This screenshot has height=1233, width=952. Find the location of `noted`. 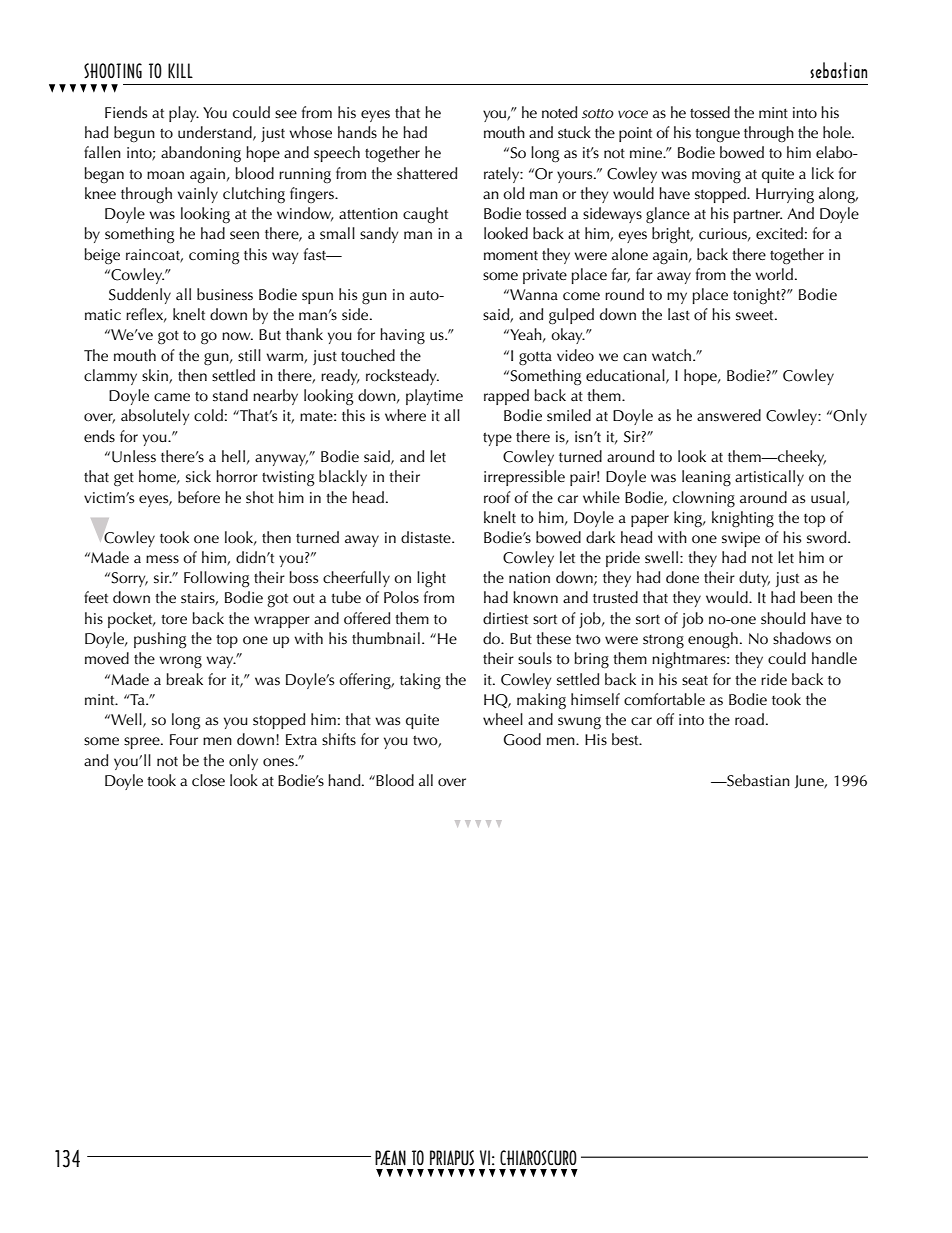

noted is located at coordinates (559, 112).
